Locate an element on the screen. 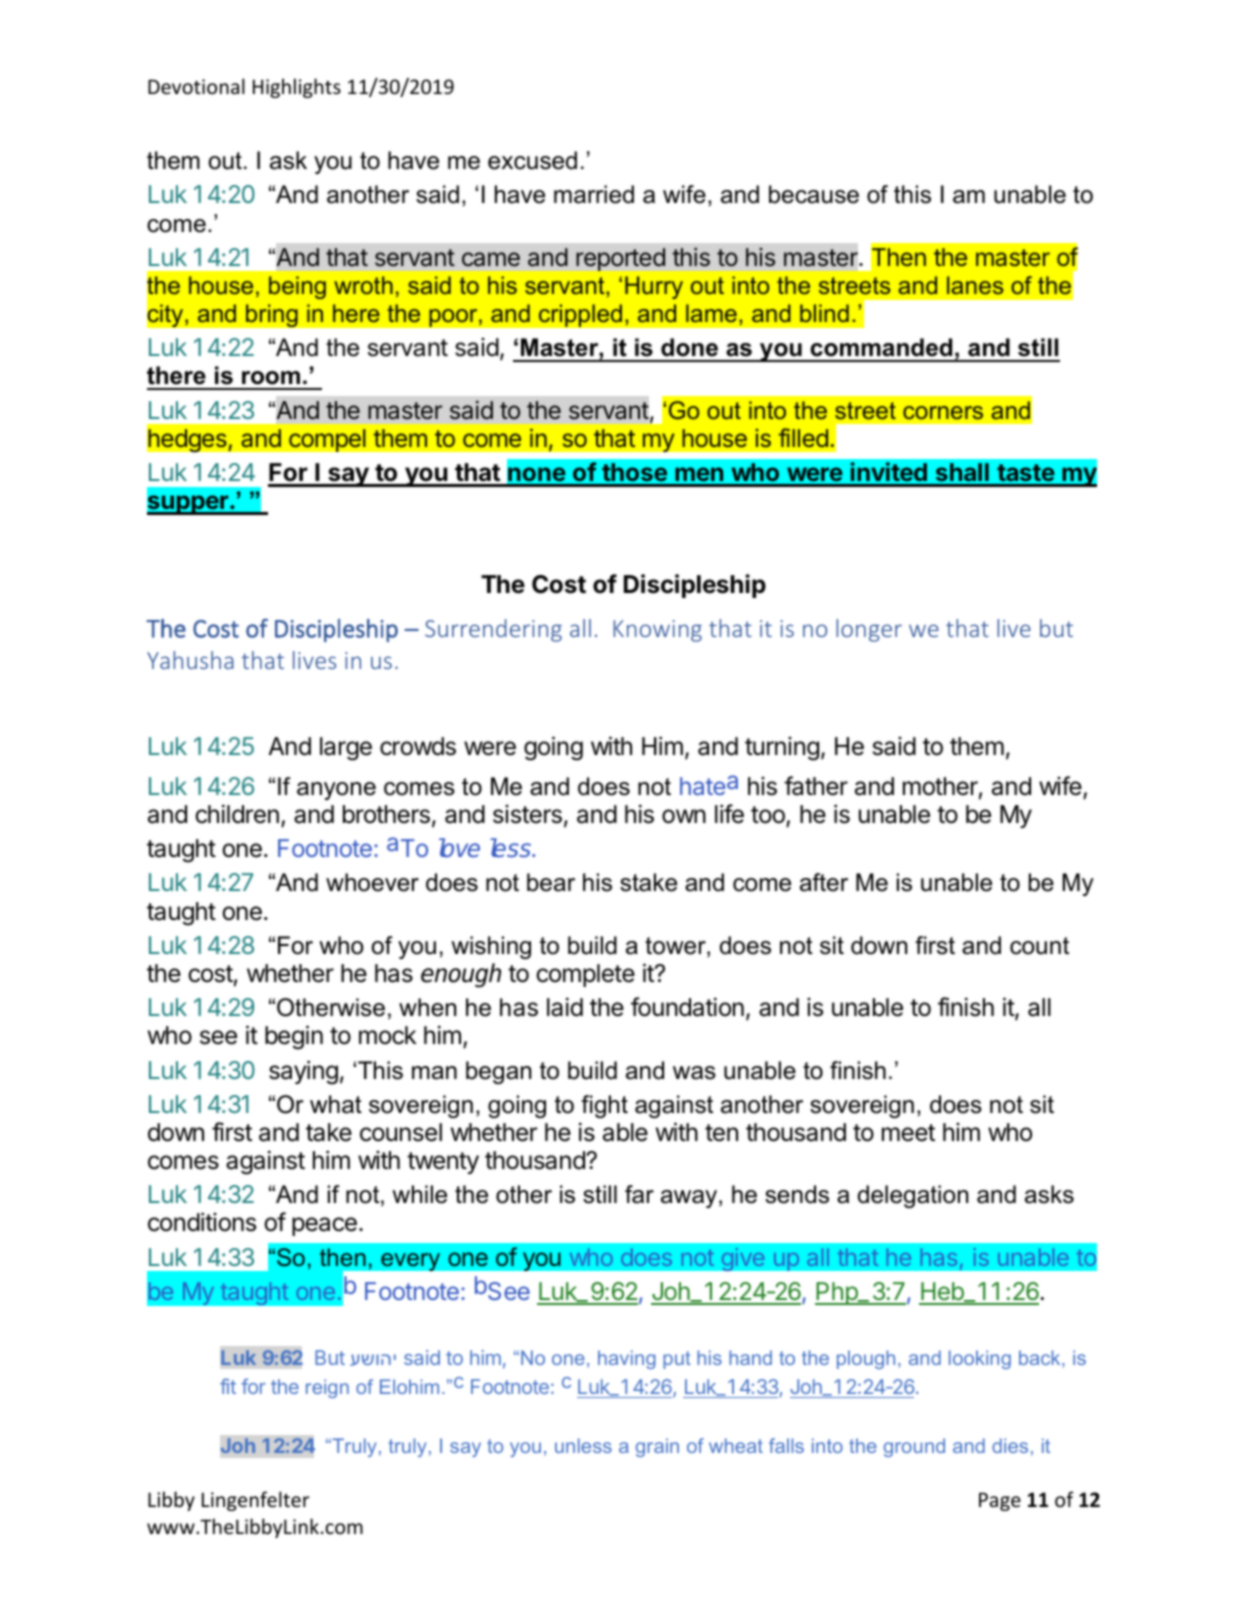  ground is located at coordinates (914, 1447).
